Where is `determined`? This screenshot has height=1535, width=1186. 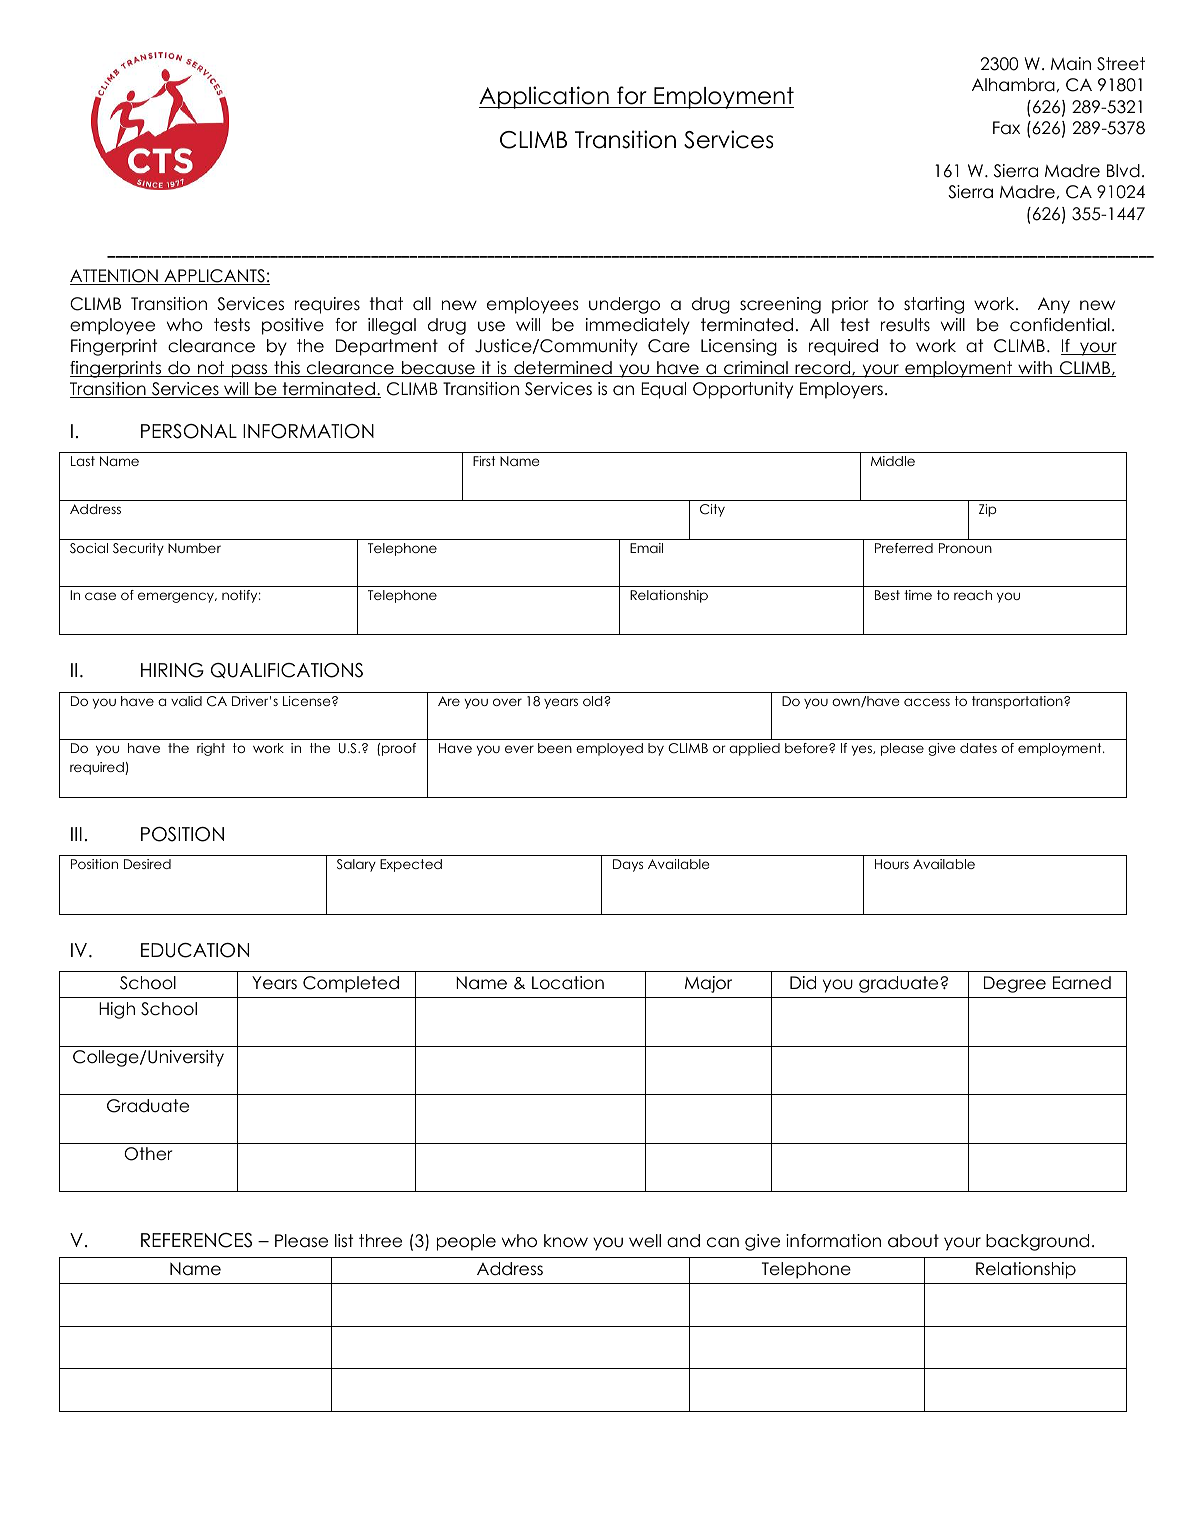 determined is located at coordinates (563, 369).
